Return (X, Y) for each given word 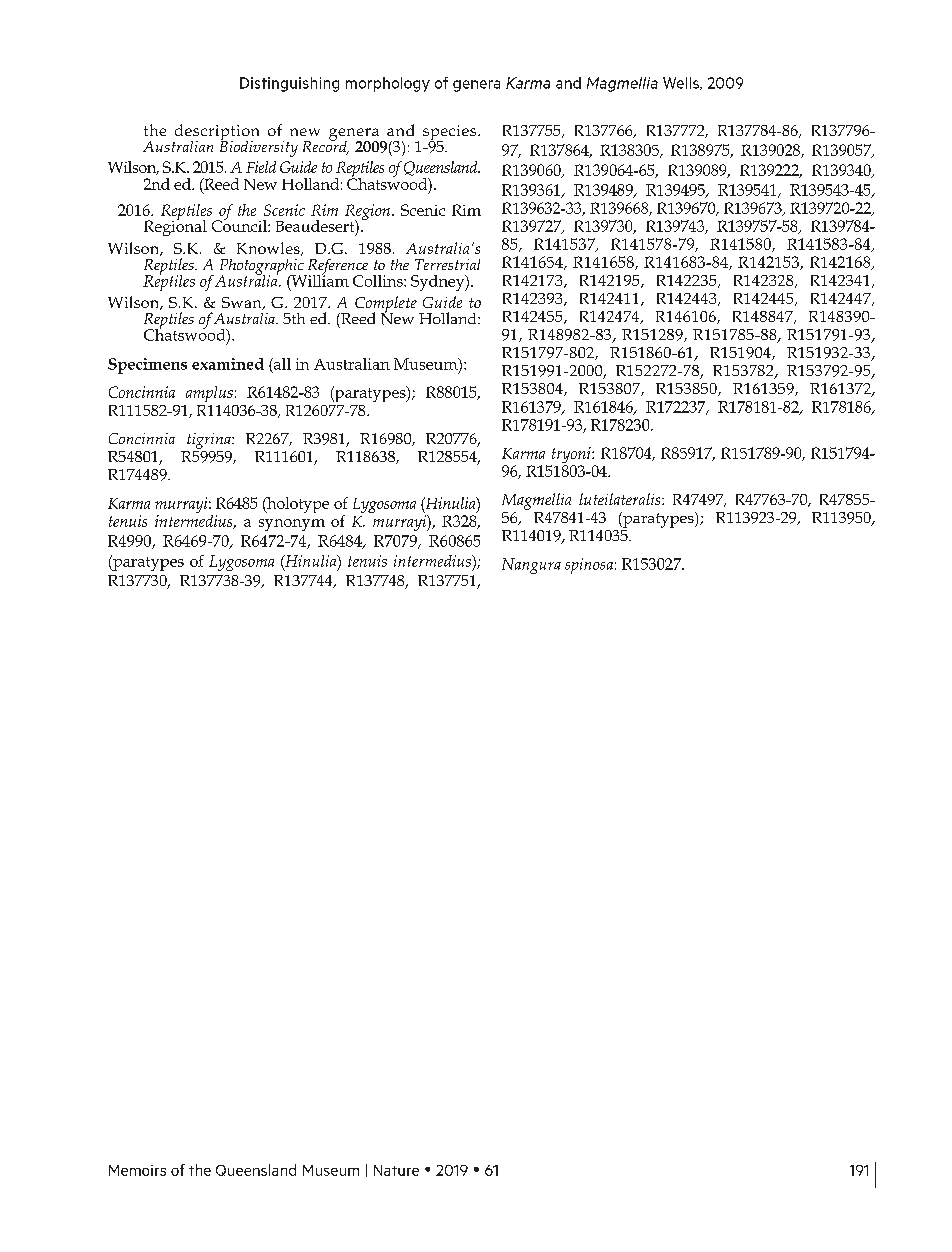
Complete (386, 305)
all (281, 364)
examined (228, 364)
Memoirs (137, 1170)
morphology (388, 84)
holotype (297, 505)
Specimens (147, 366)
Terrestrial (447, 264)
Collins (379, 281)
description (216, 133)
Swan (243, 303)
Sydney (439, 283)
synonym (292, 525)
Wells (682, 83)
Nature (396, 1170)
